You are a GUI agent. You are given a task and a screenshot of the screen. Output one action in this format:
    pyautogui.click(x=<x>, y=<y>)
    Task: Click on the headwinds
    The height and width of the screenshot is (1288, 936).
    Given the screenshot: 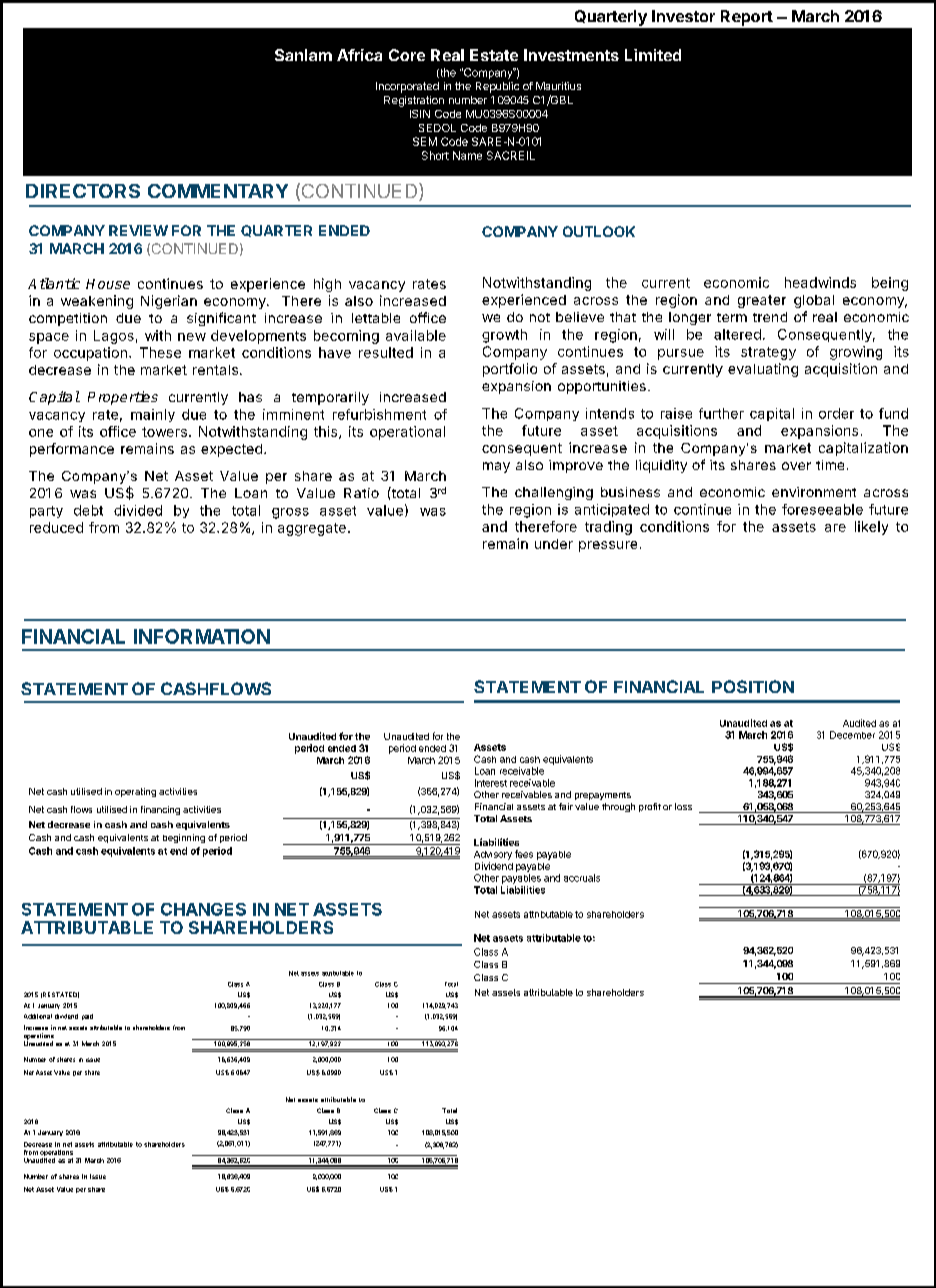 What is the action you would take?
    pyautogui.click(x=820, y=282)
